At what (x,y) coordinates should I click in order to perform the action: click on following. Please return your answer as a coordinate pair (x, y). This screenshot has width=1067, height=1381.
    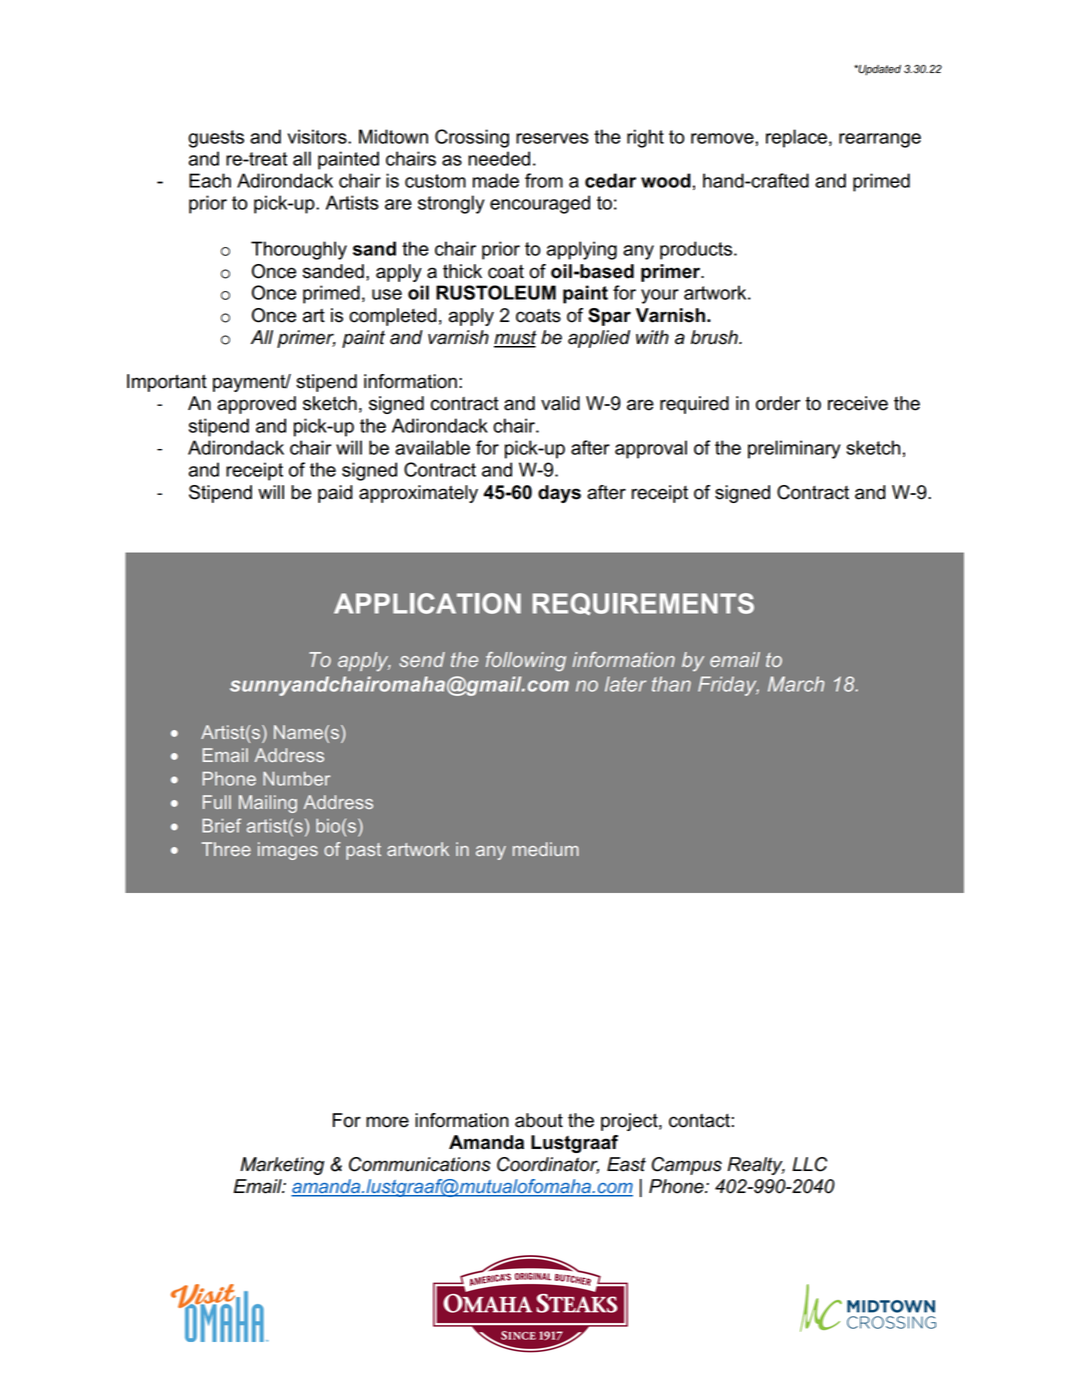
    Looking at the image, I should click on (526, 661).
